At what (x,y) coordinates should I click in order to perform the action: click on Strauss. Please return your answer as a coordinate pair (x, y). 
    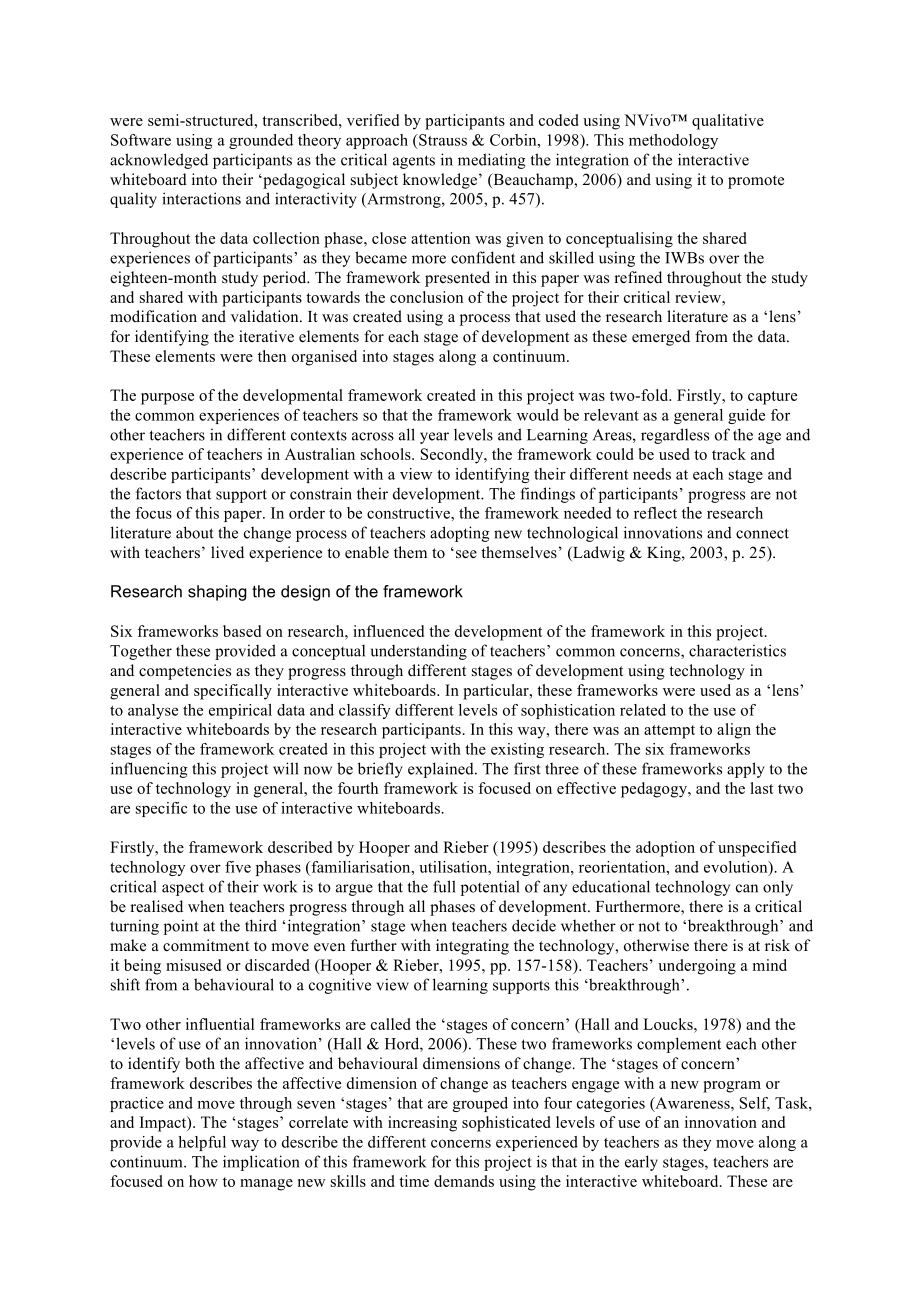
    Looking at the image, I should click on (442, 140).
